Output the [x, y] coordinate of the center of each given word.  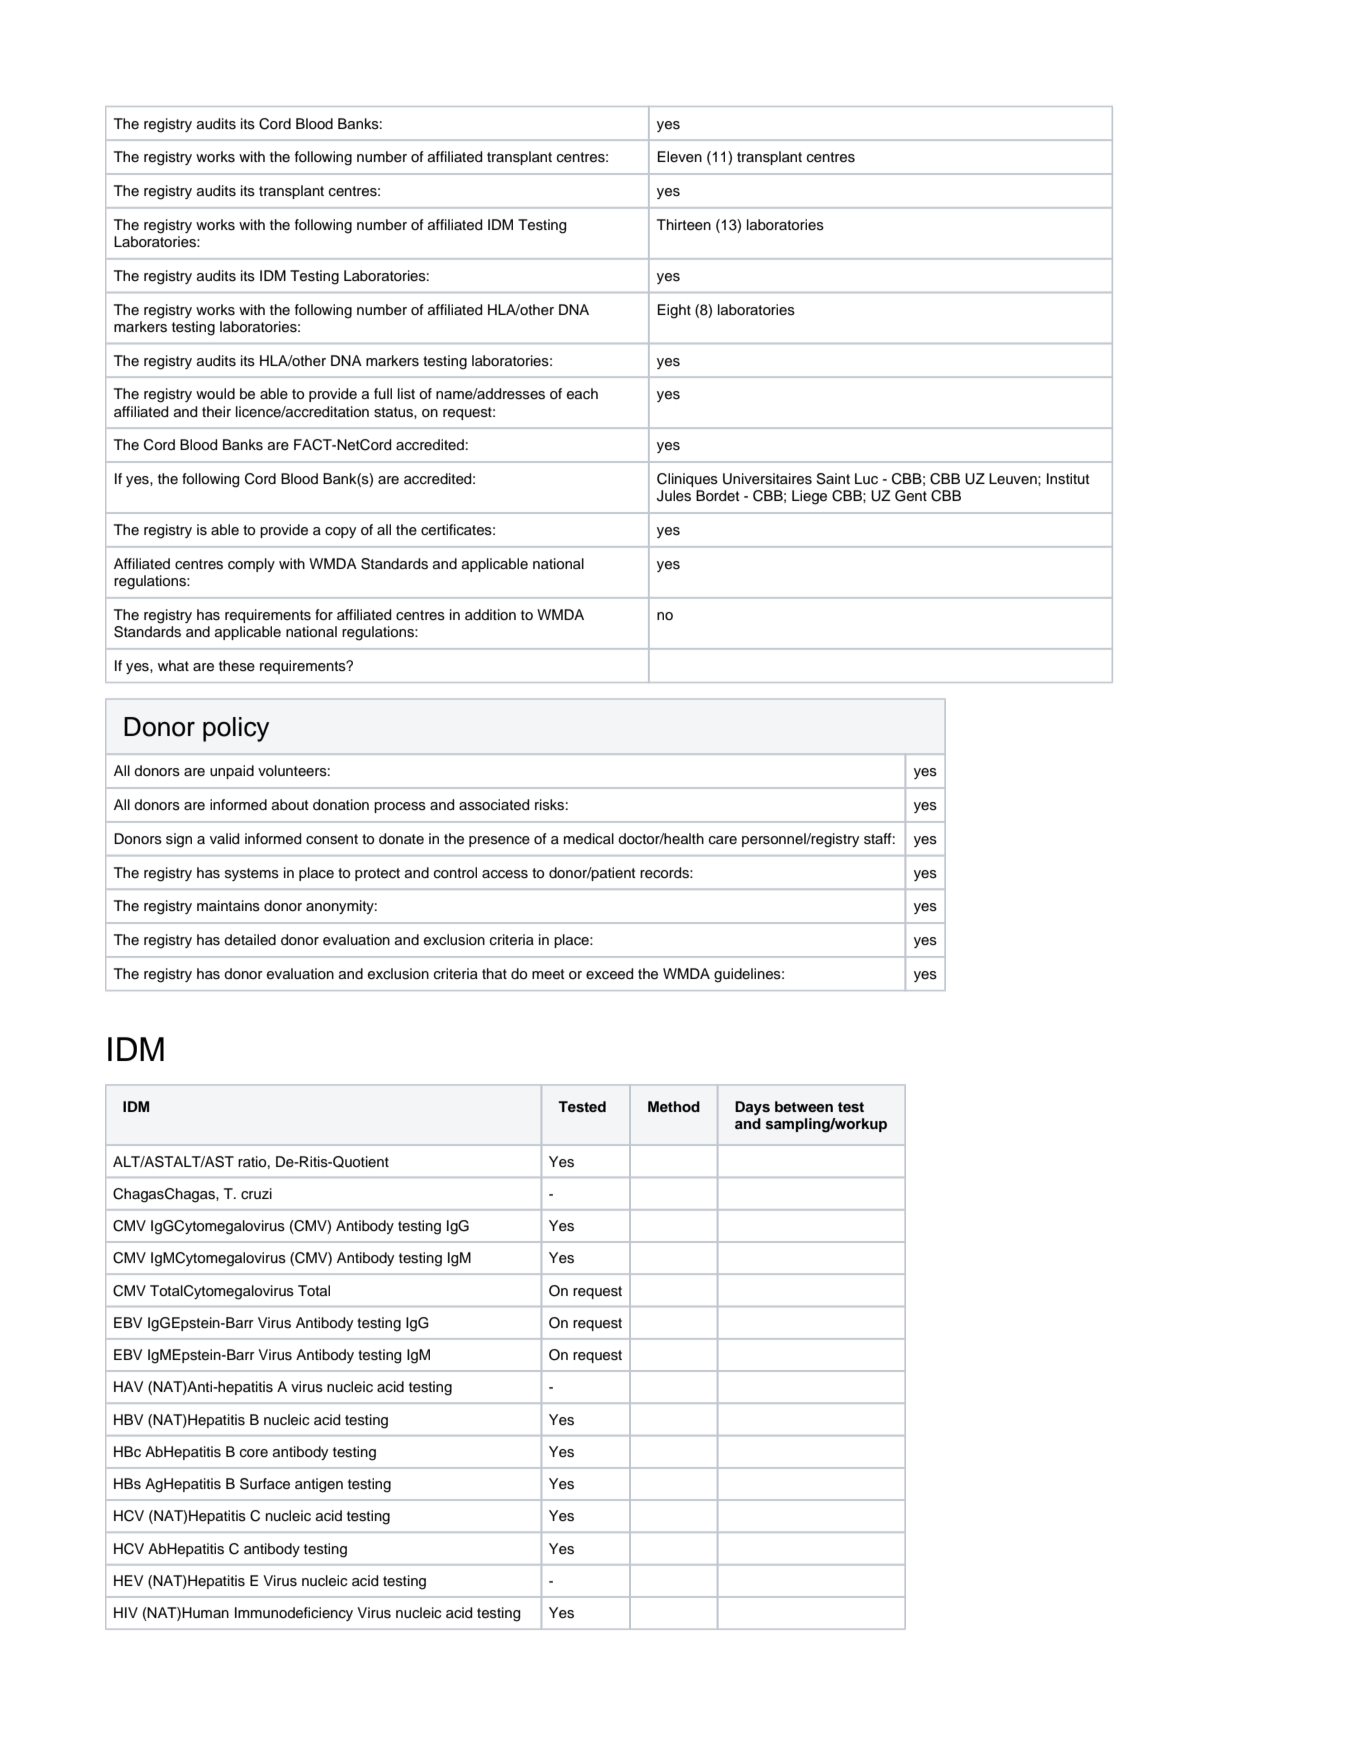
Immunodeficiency [294, 1614]
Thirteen [684, 225]
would [215, 393]
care [723, 840]
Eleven [680, 157]
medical [589, 839]
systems [252, 874]
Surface [265, 1484]
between [804, 1106]
